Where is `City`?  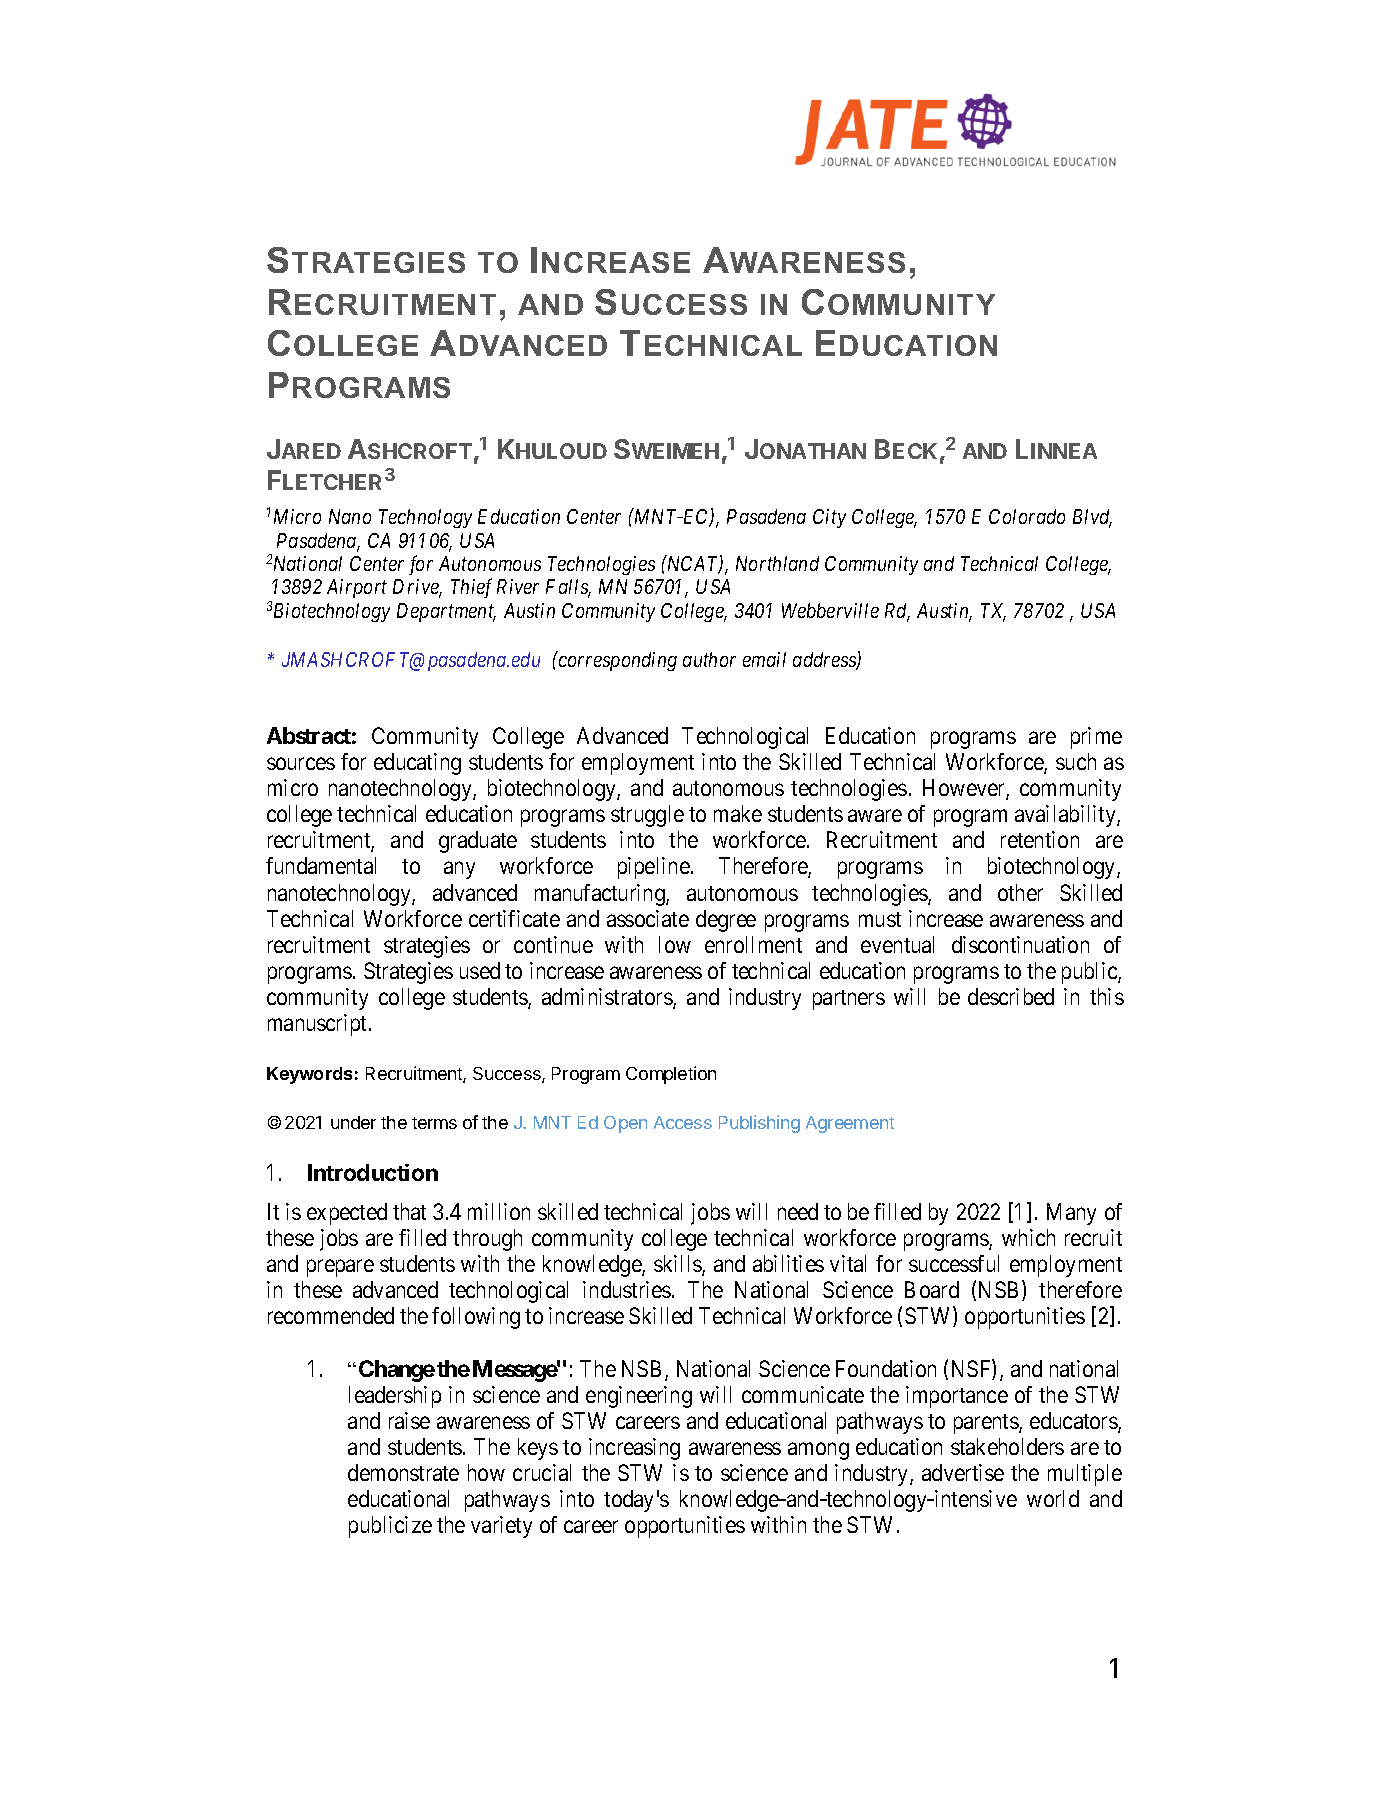
City is located at coordinates (829, 518).
